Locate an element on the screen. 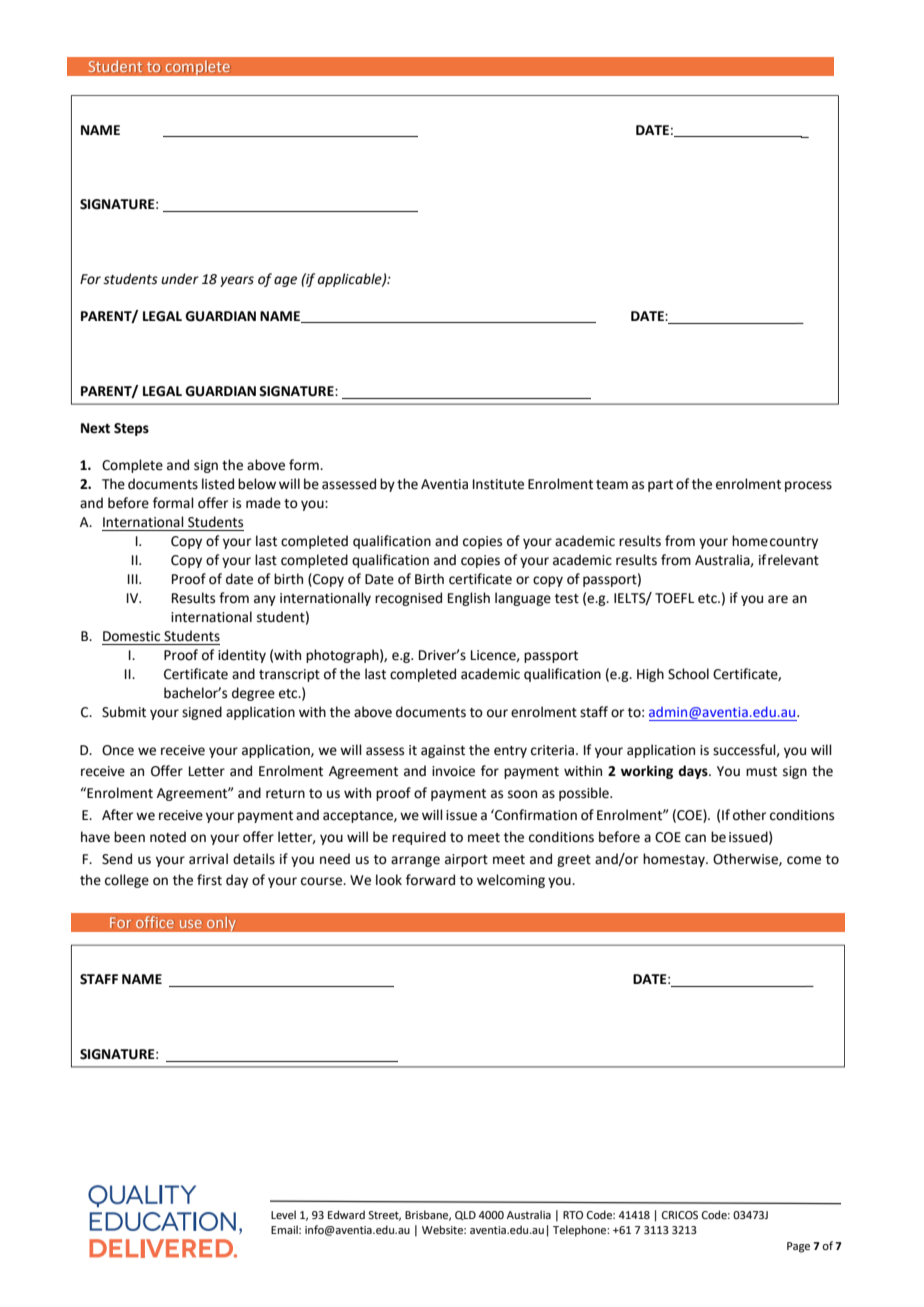 The width and height of the screenshot is (924, 1307). days is located at coordinates (694, 772).
